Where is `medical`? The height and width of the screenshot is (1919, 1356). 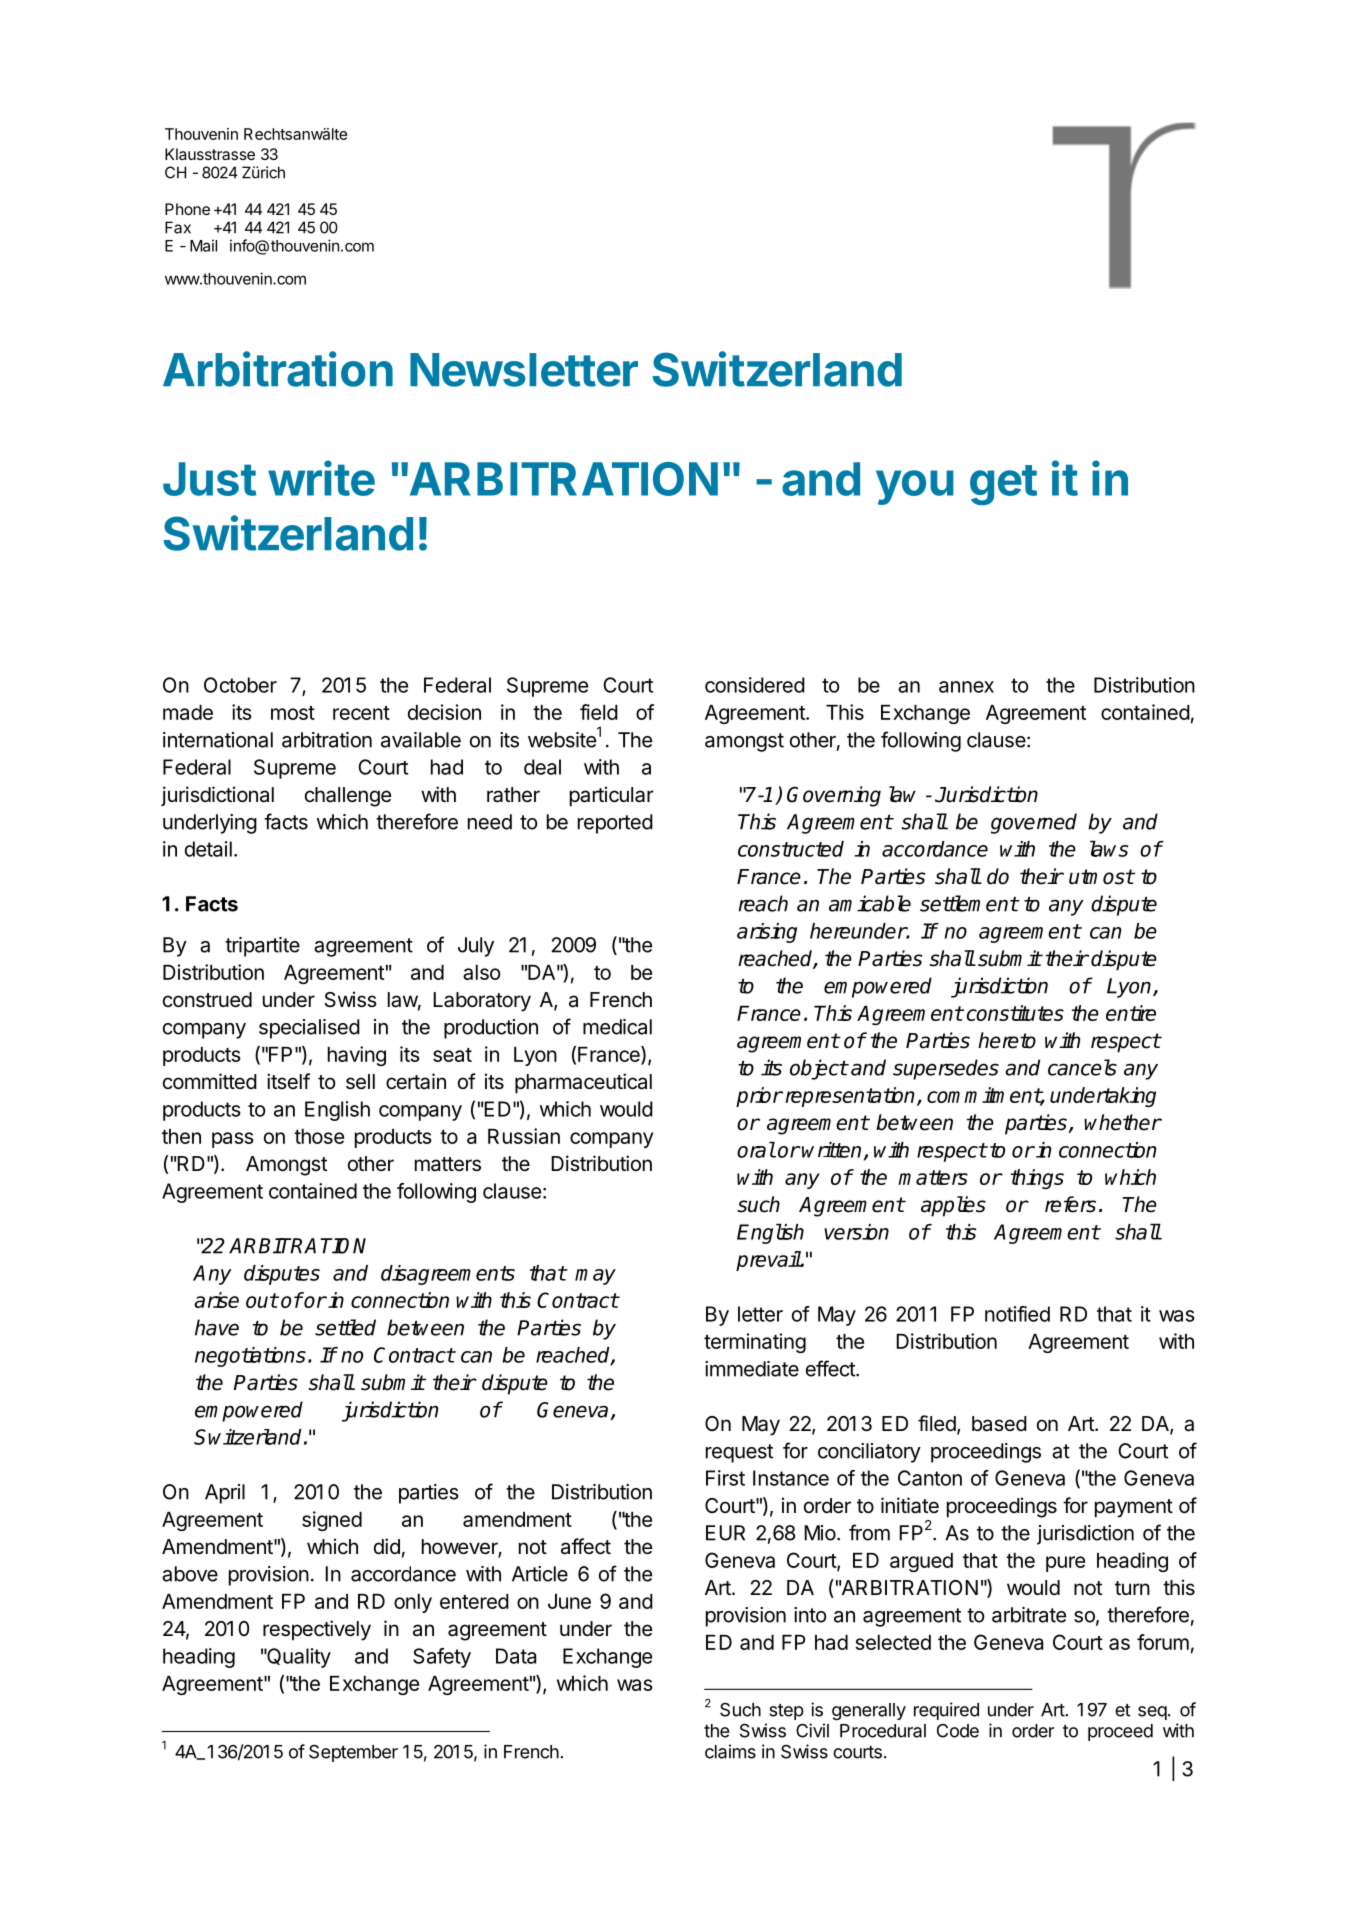
medical is located at coordinates (617, 1027).
